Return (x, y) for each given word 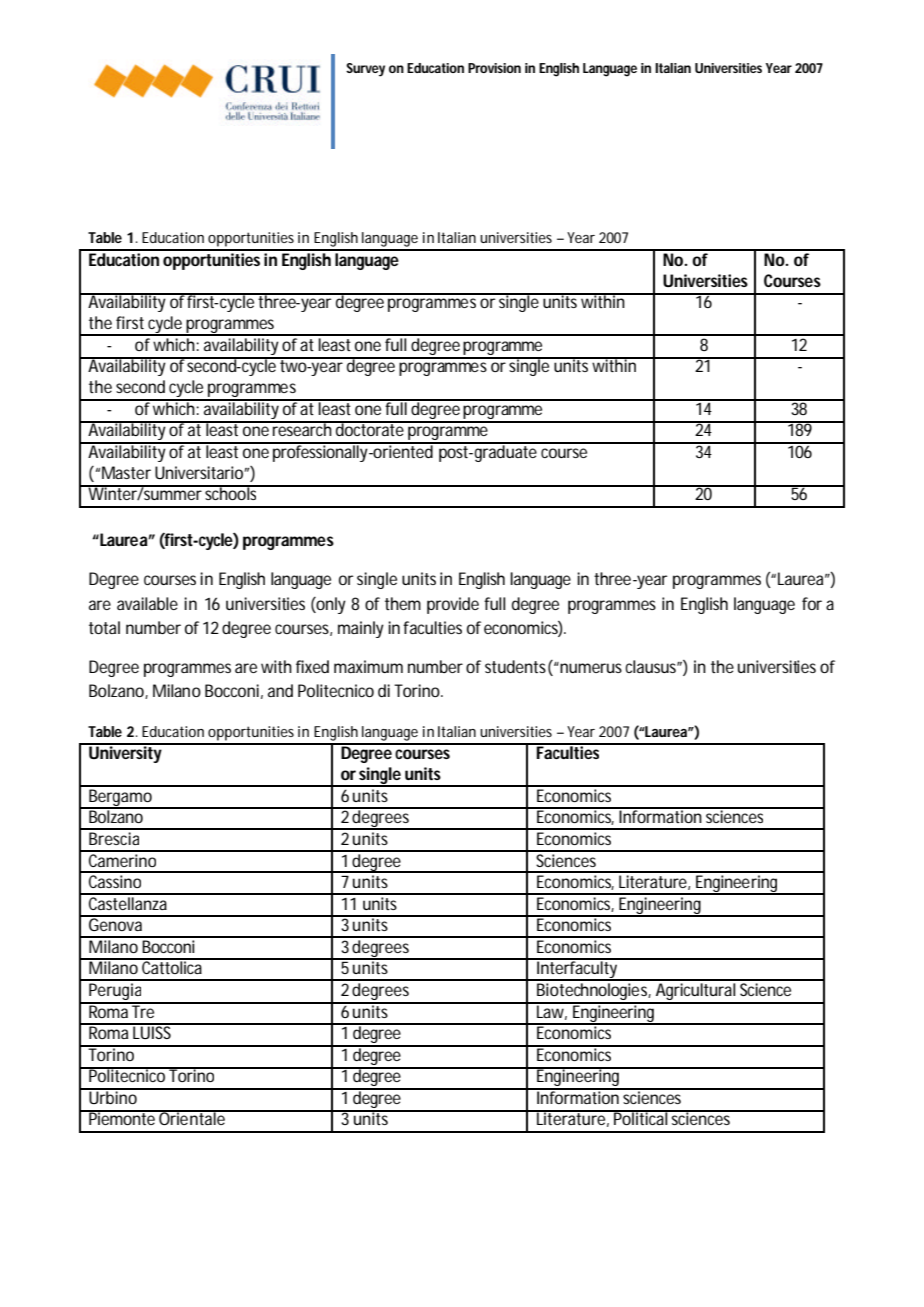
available (147, 603)
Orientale (192, 1117)
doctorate (370, 428)
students (515, 666)
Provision (494, 68)
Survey (365, 70)
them (403, 603)
